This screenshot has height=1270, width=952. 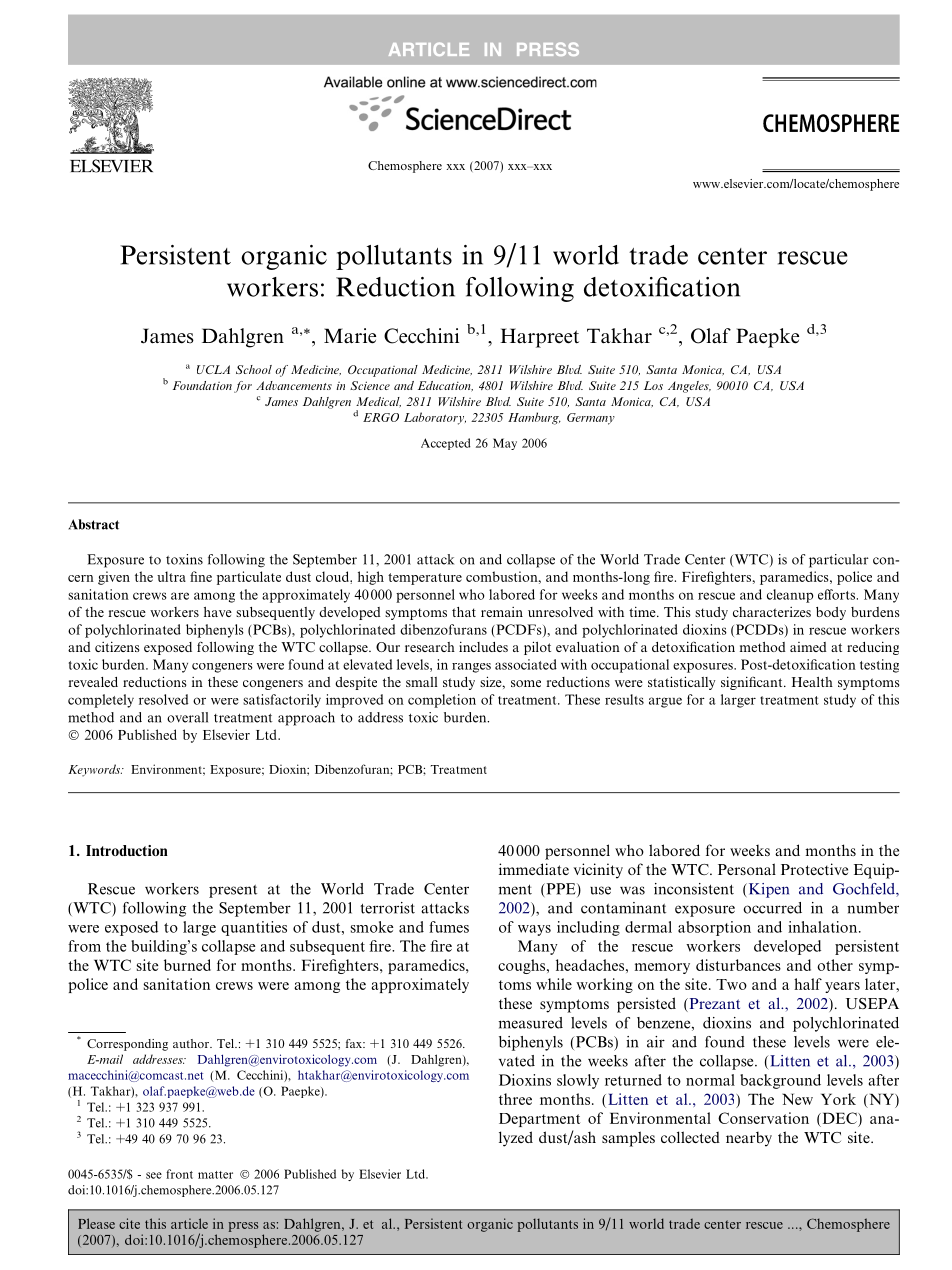 I want to click on front, so click(x=179, y=1174).
